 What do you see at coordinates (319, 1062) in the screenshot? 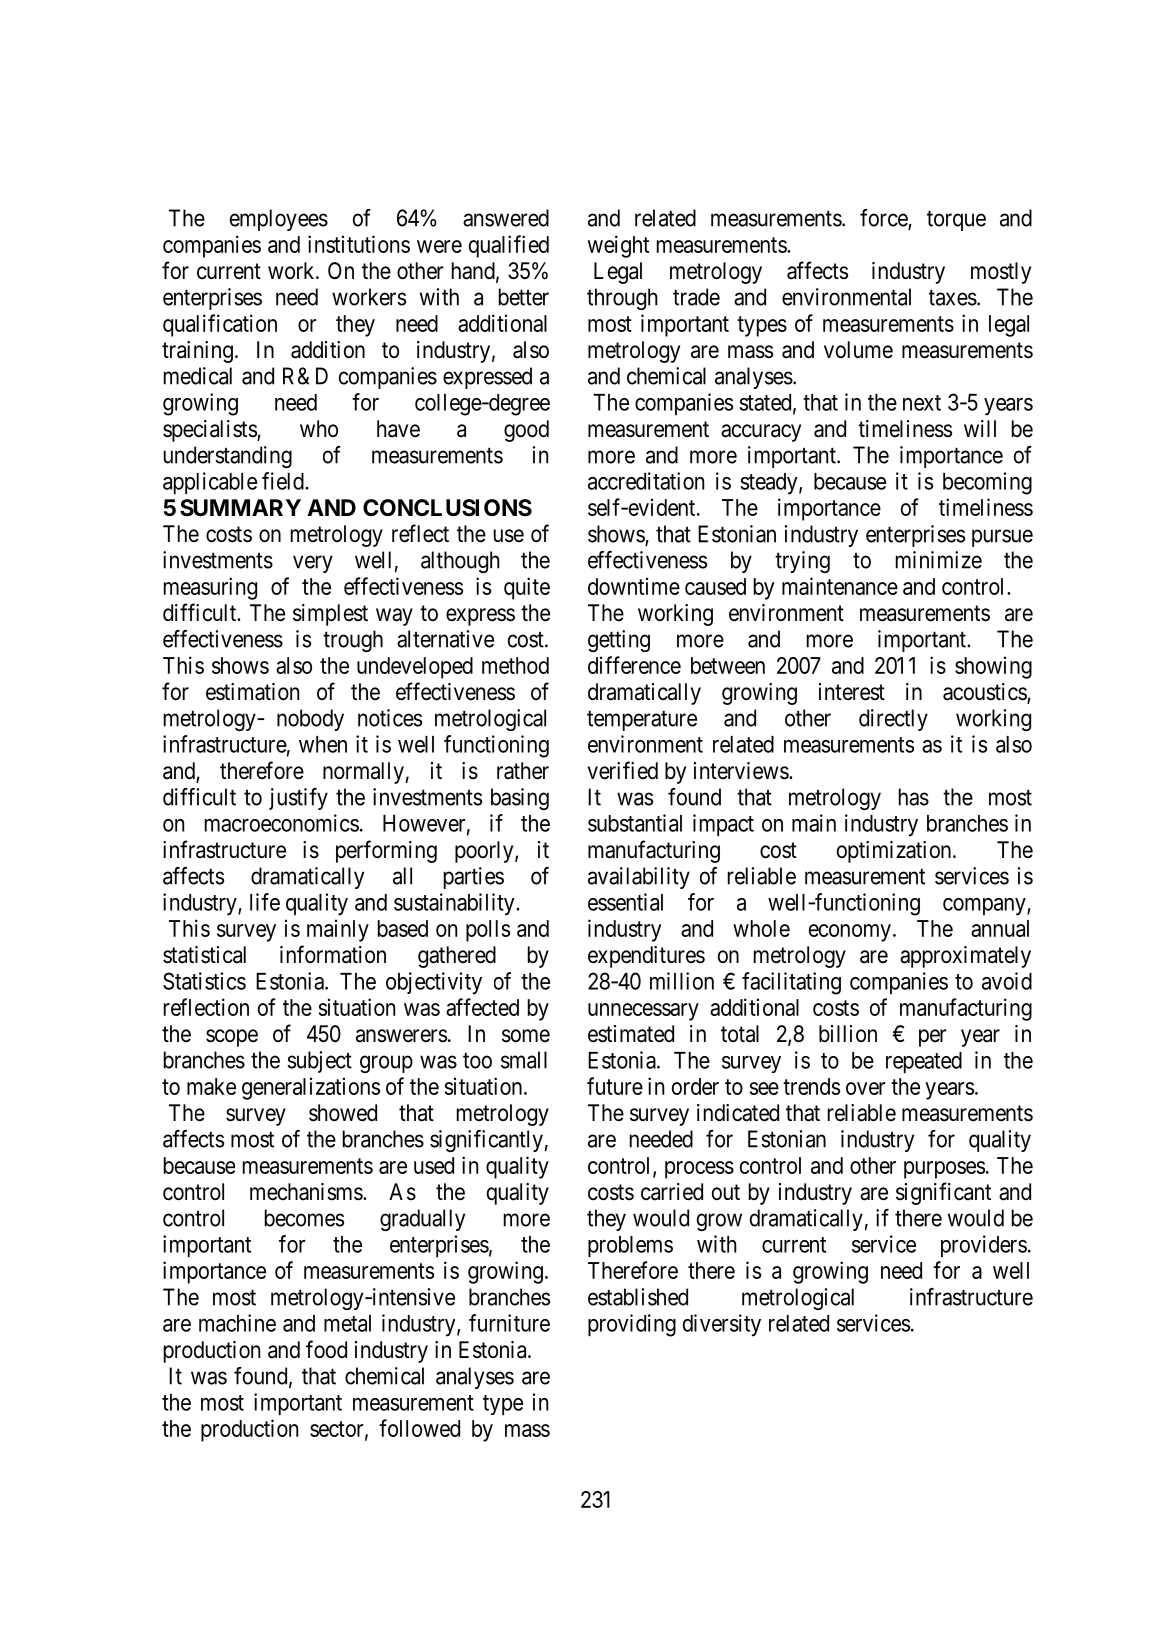
I see `subject` at bounding box center [319, 1062].
